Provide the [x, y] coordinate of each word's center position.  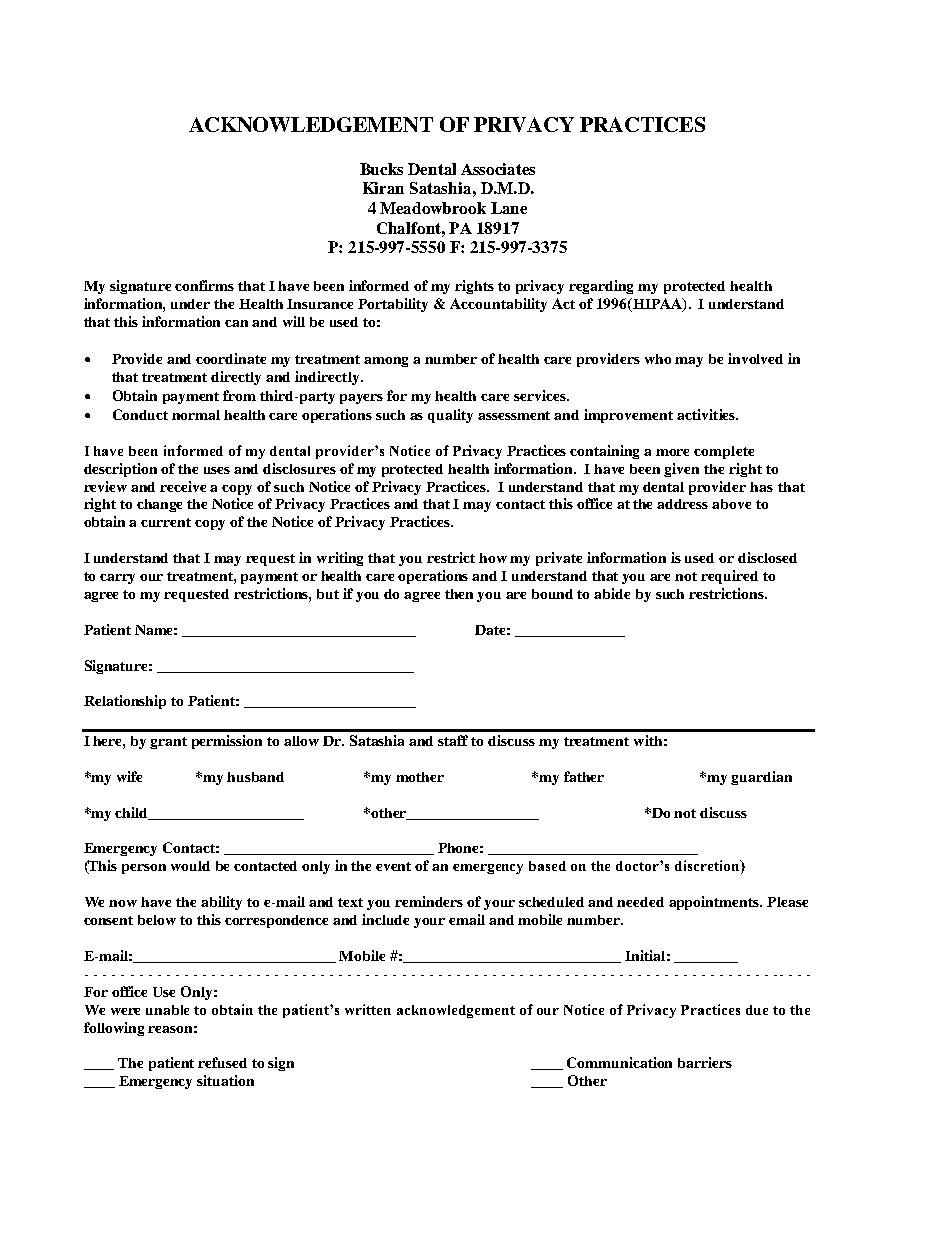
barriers [705, 1062]
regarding [601, 287]
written [368, 1009]
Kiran [383, 188]
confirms [204, 285]
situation [225, 1080]
